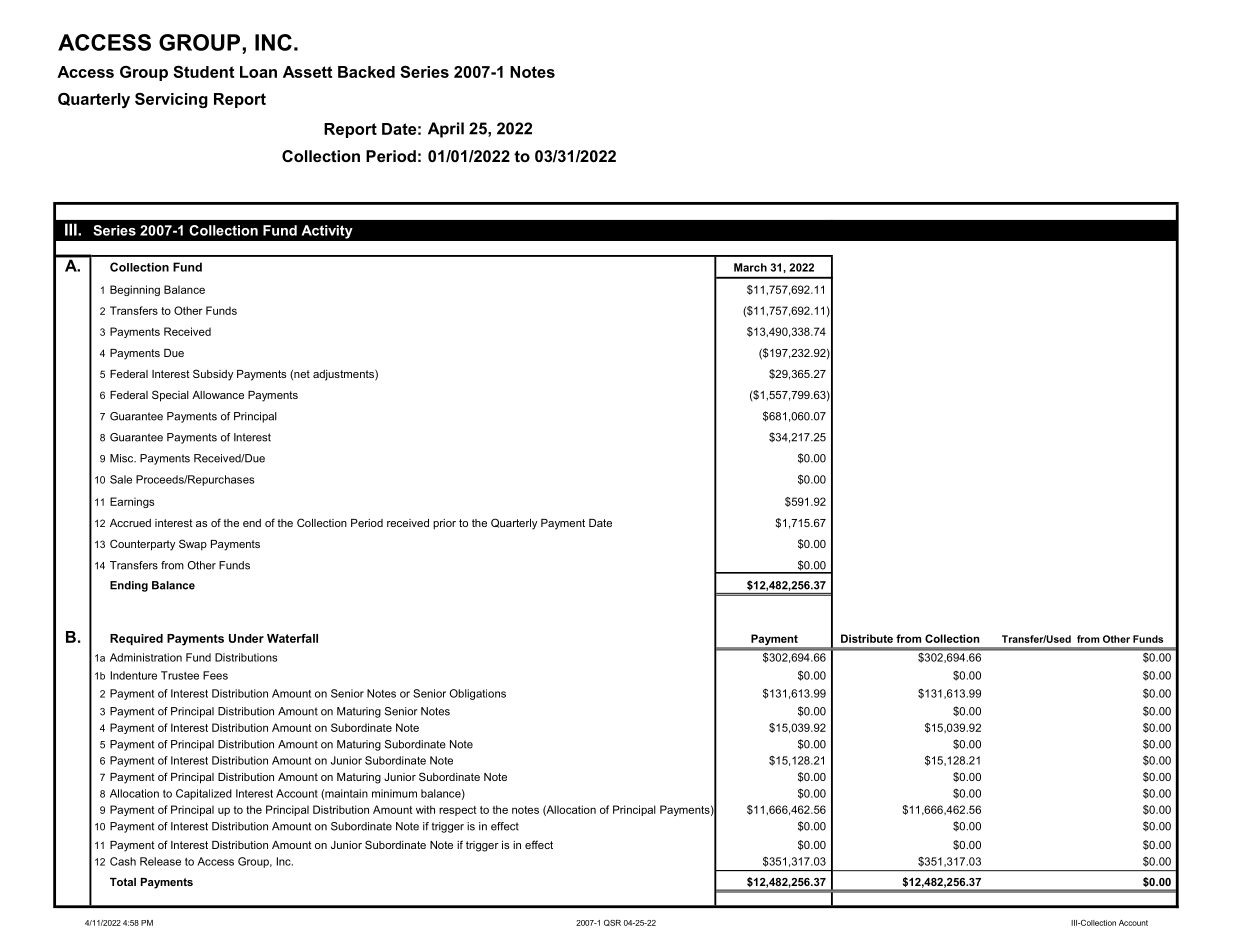  What do you see at coordinates (425, 809) in the document?
I see `with` at bounding box center [425, 809].
